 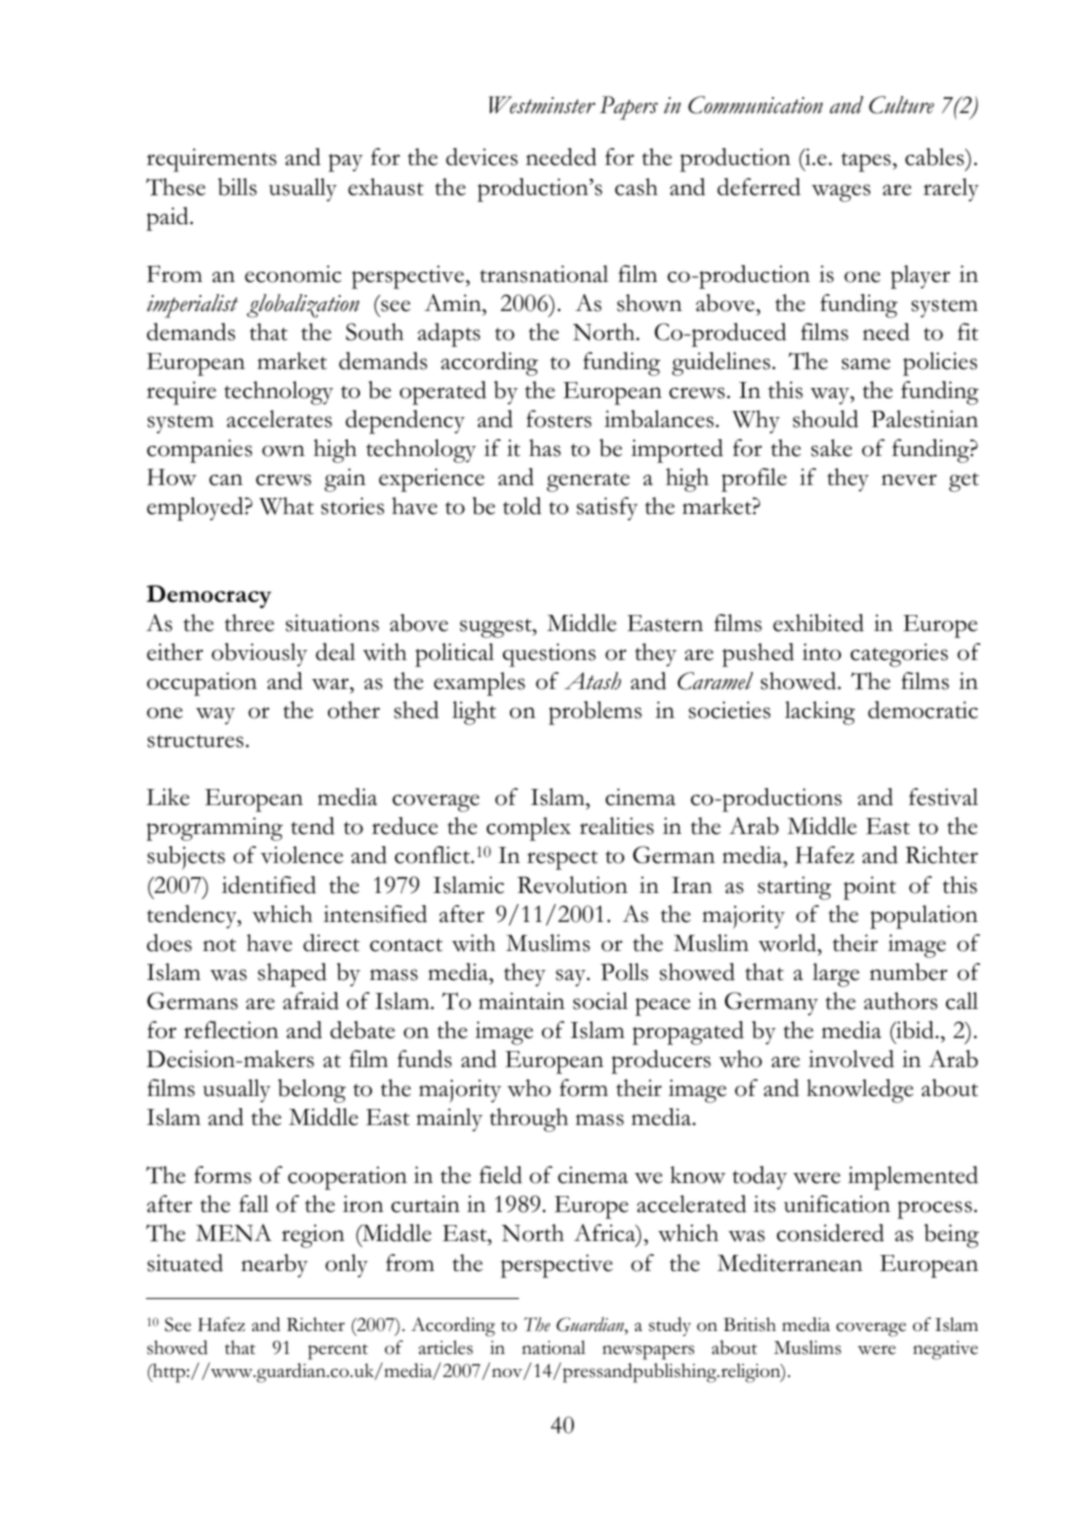 I want to click on tapes, so click(x=866, y=162).
